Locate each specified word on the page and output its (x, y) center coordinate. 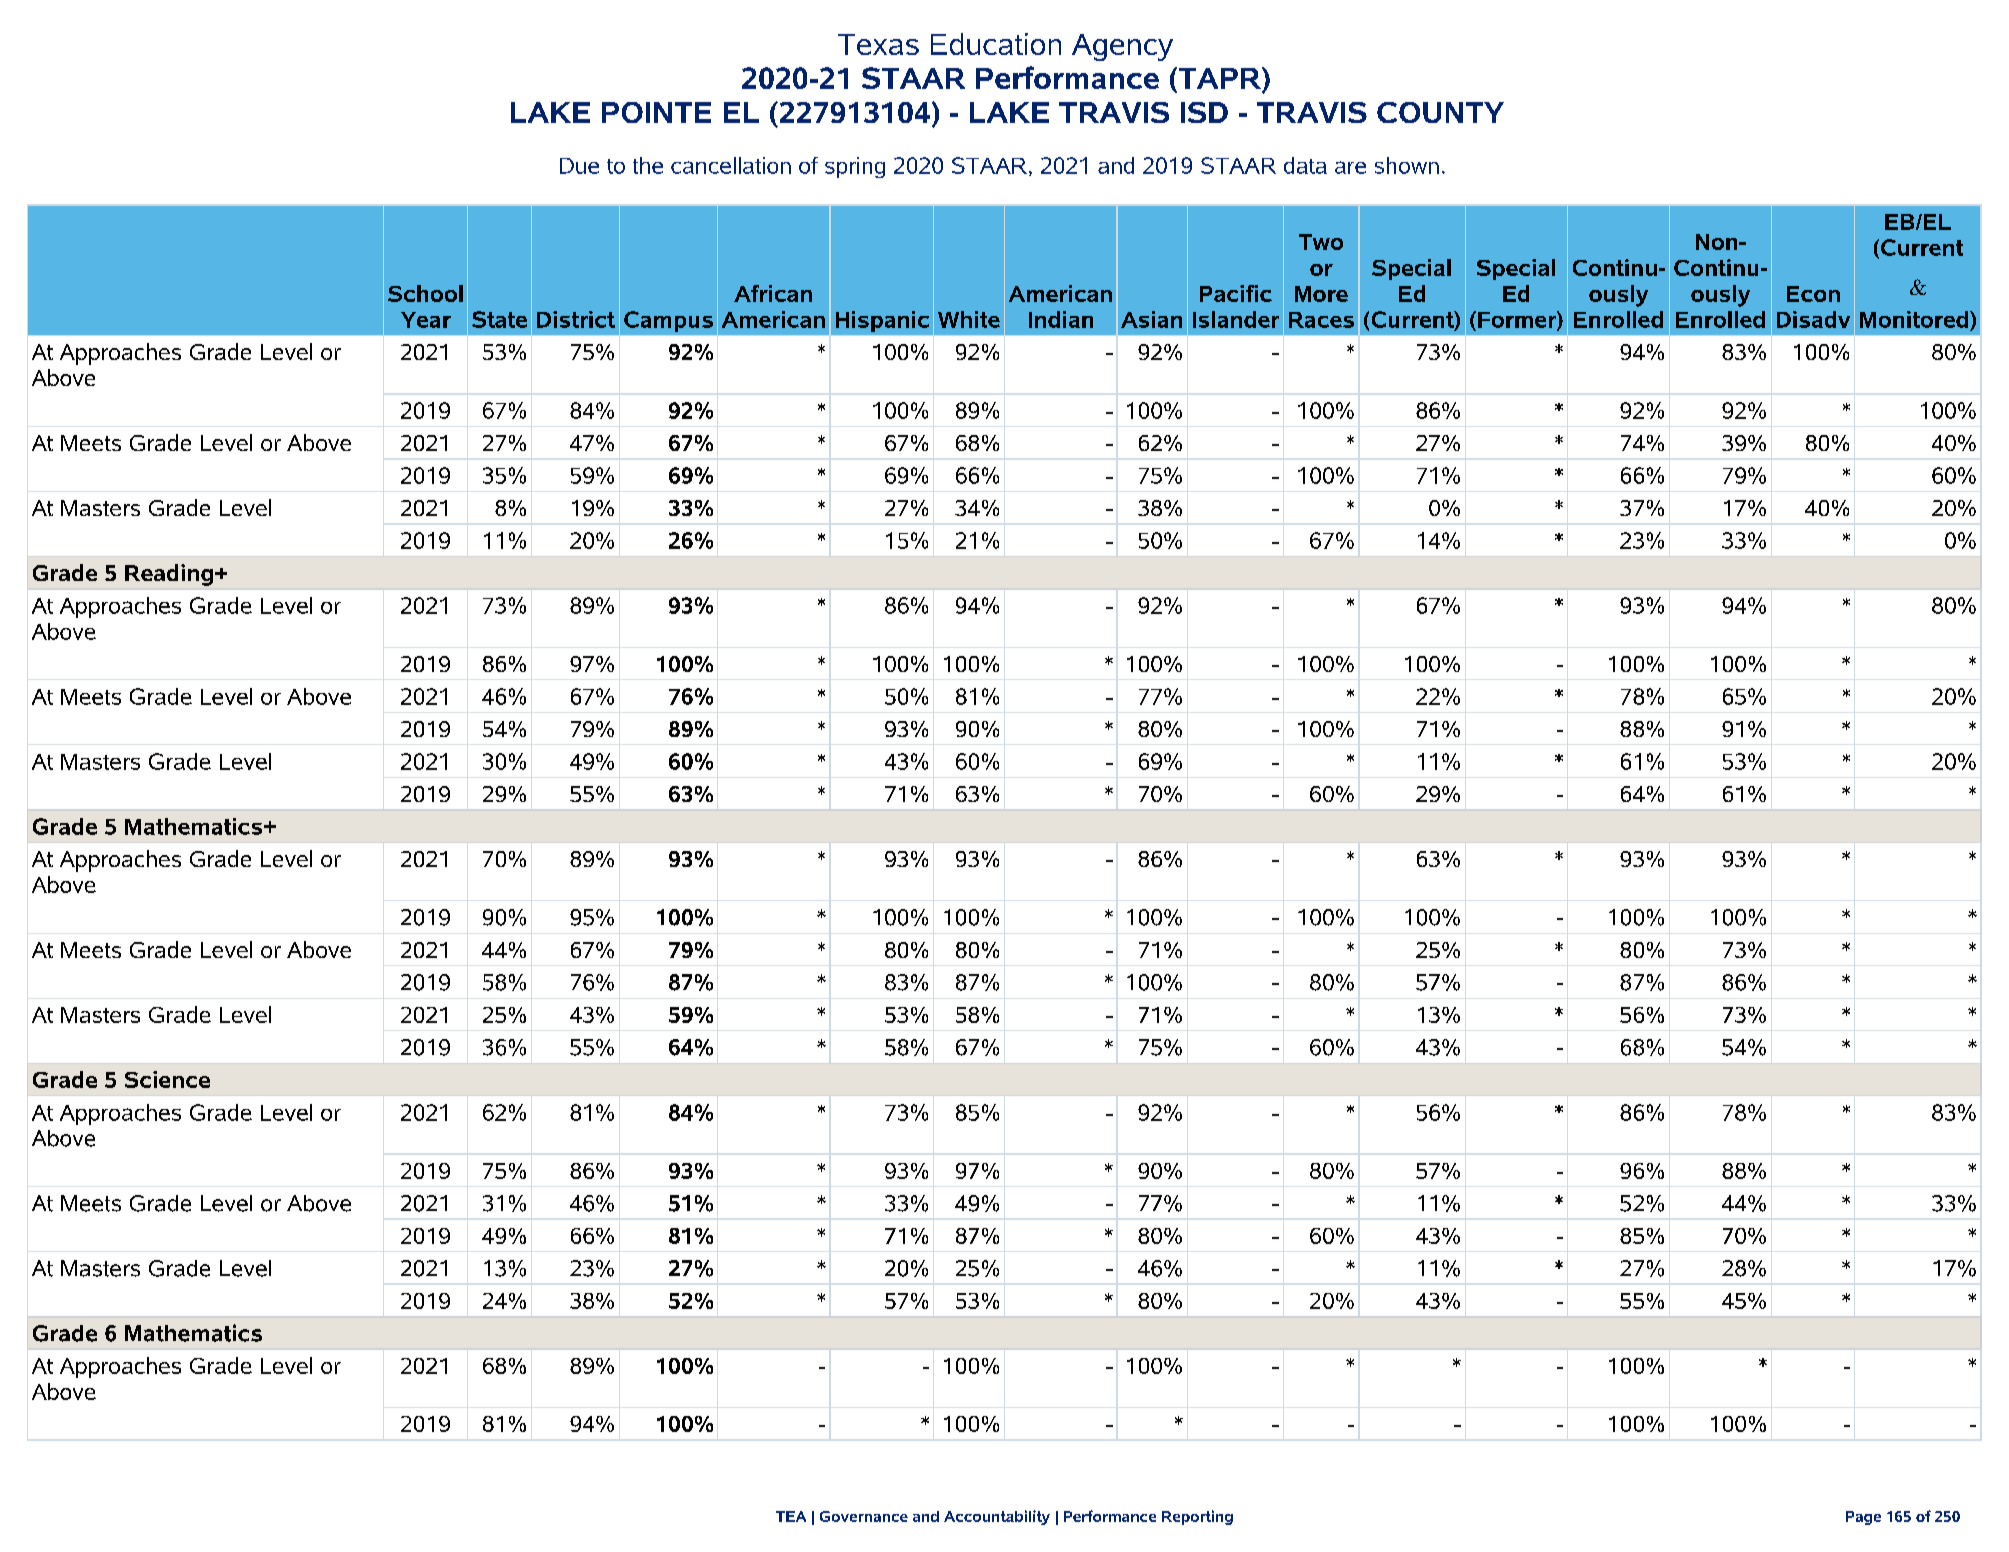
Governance (864, 1516)
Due (579, 166)
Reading (169, 575)
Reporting (1197, 1517)
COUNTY (1440, 112)
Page (1863, 1518)
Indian (1061, 319)
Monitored (1915, 319)
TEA (791, 1516)
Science (167, 1079)
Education (996, 44)
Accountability (997, 1517)
